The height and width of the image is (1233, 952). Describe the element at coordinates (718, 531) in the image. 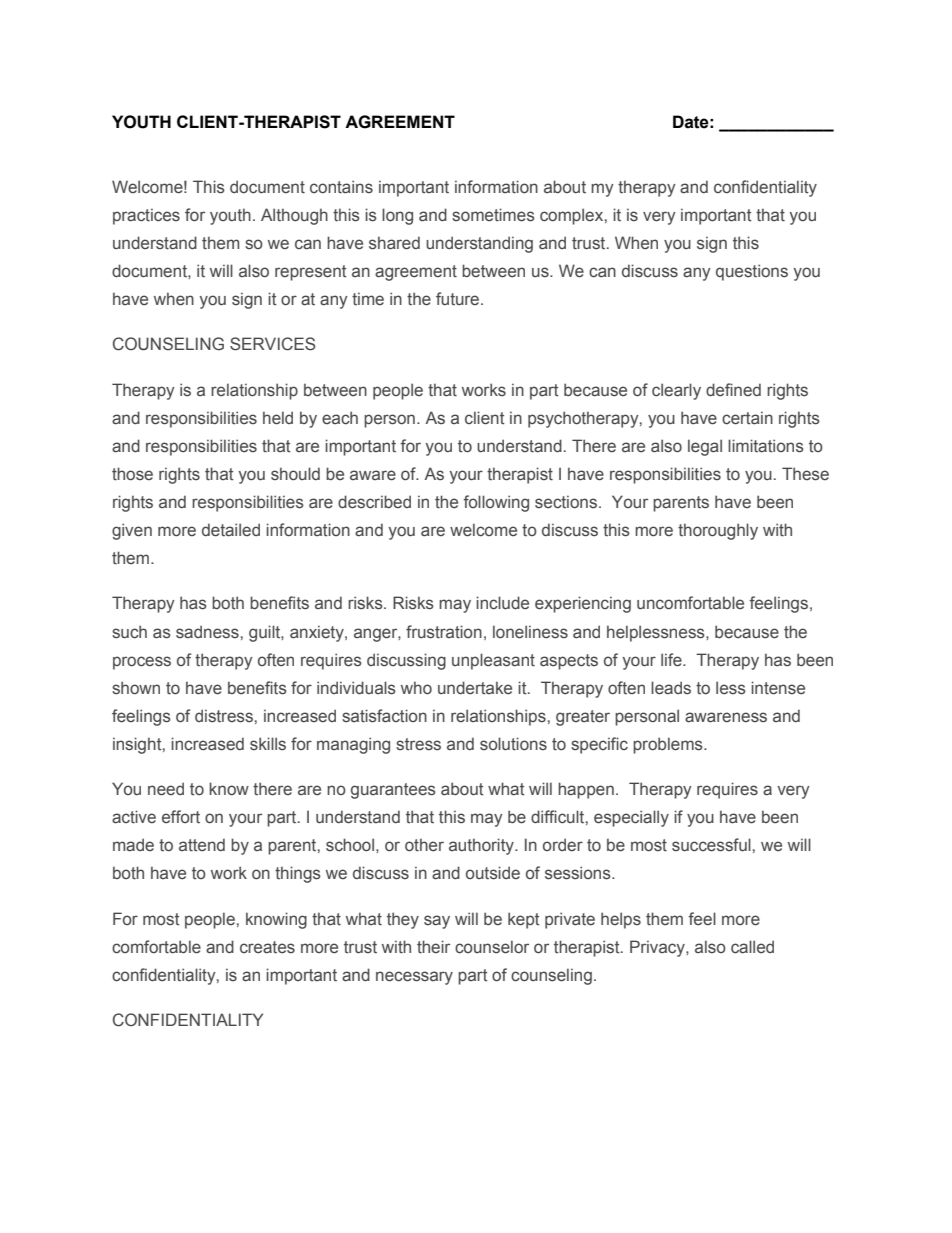

I see `thoroughly` at that location.
